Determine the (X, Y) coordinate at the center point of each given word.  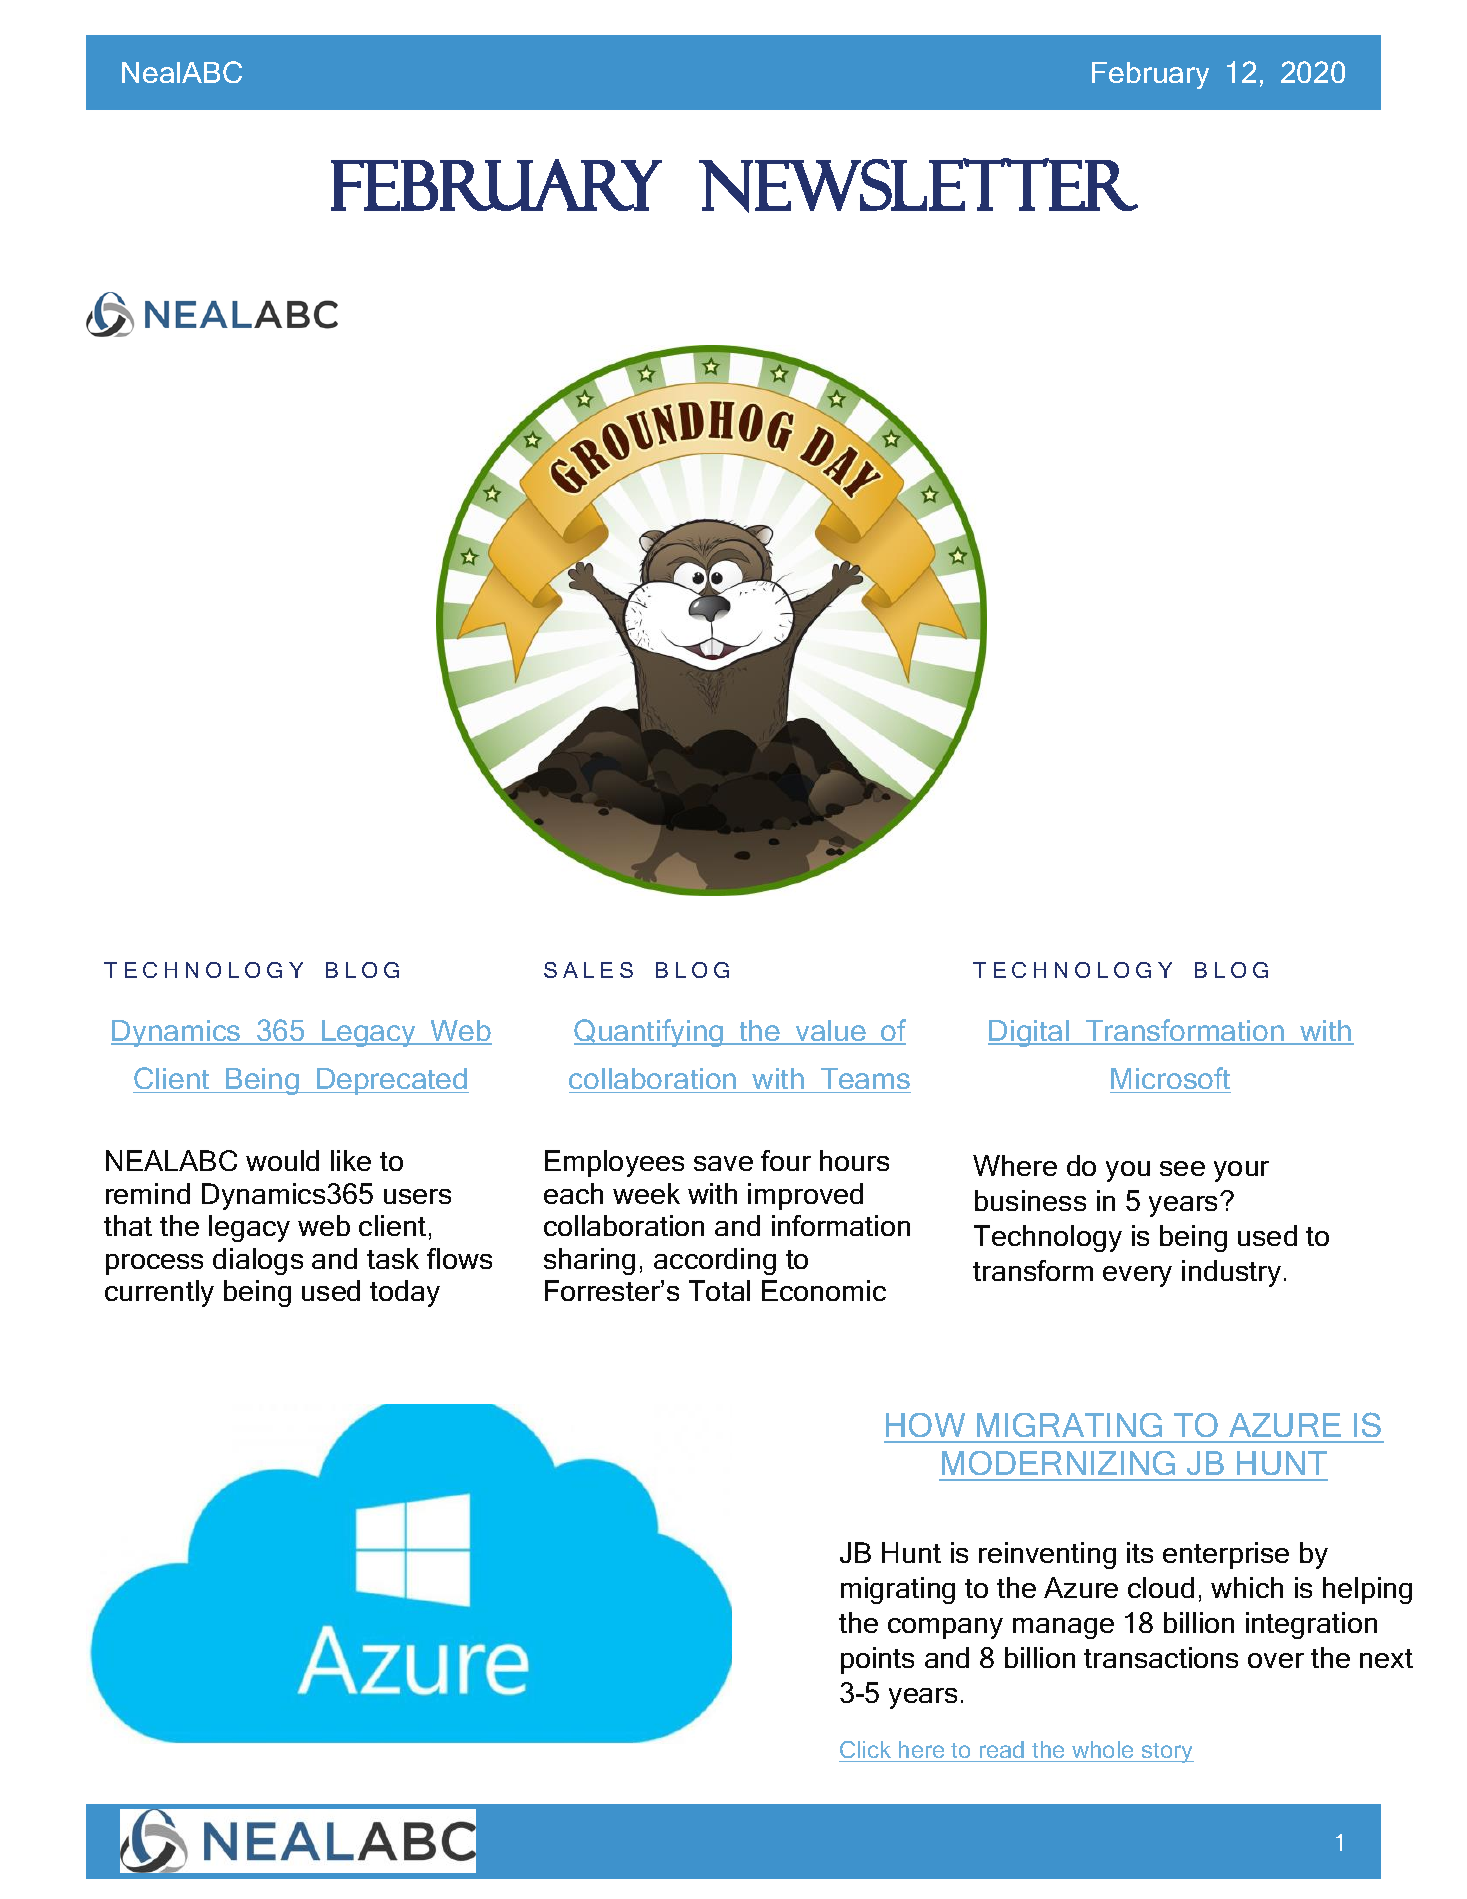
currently (159, 1293)
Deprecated (392, 1081)
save (723, 1163)
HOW (925, 1425)
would (282, 1160)
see (1182, 1168)
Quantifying (649, 1033)
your (1241, 1171)
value (830, 1032)
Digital (1030, 1033)
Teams (864, 1080)
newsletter (918, 185)
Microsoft (1170, 1080)
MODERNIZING (1058, 1463)
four (786, 1160)
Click (865, 1749)
